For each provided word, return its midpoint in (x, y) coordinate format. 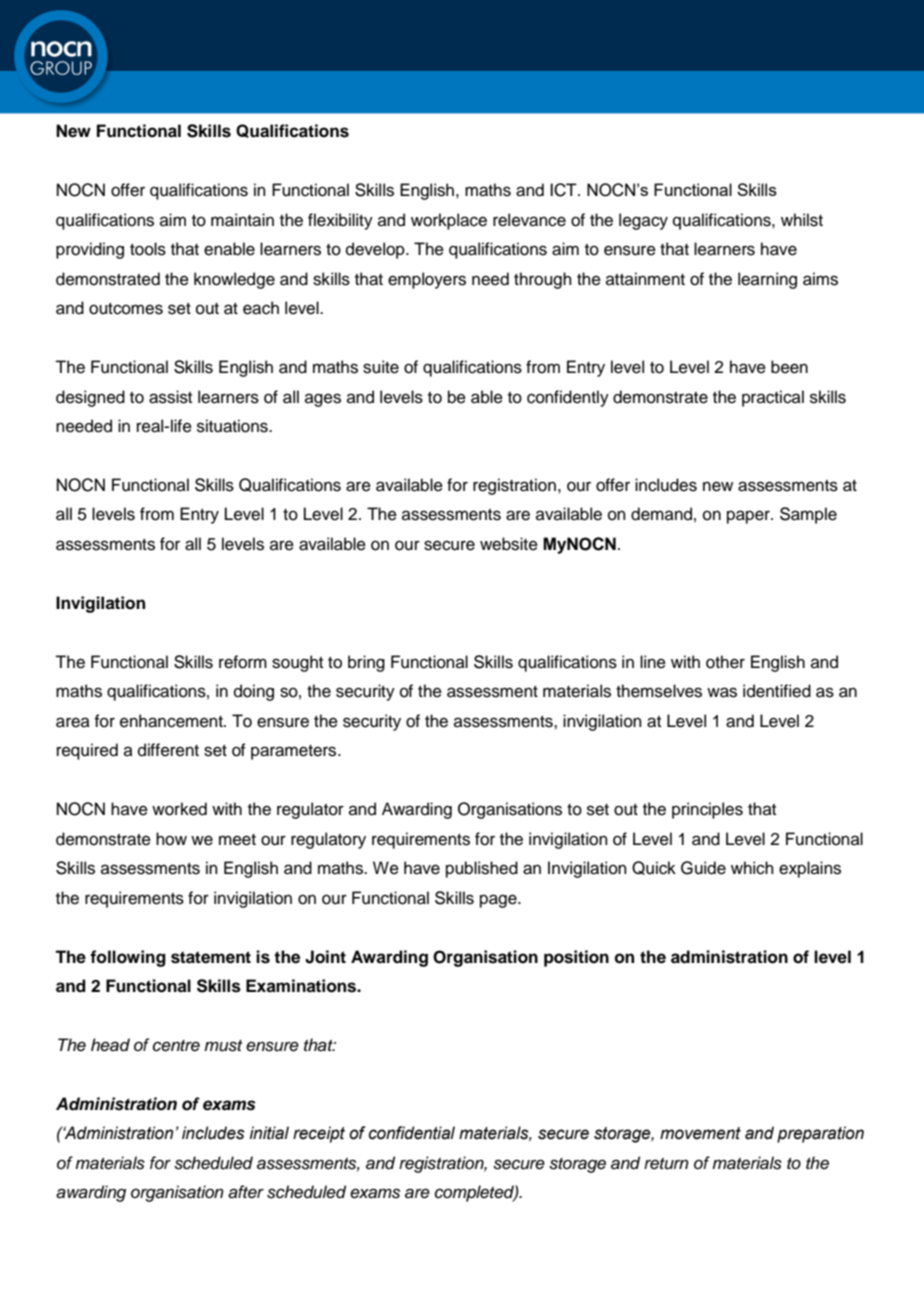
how (171, 839)
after (246, 1192)
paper (749, 517)
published (482, 869)
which (752, 868)
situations (233, 426)
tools (148, 249)
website (509, 544)
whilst (802, 220)
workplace (449, 221)
